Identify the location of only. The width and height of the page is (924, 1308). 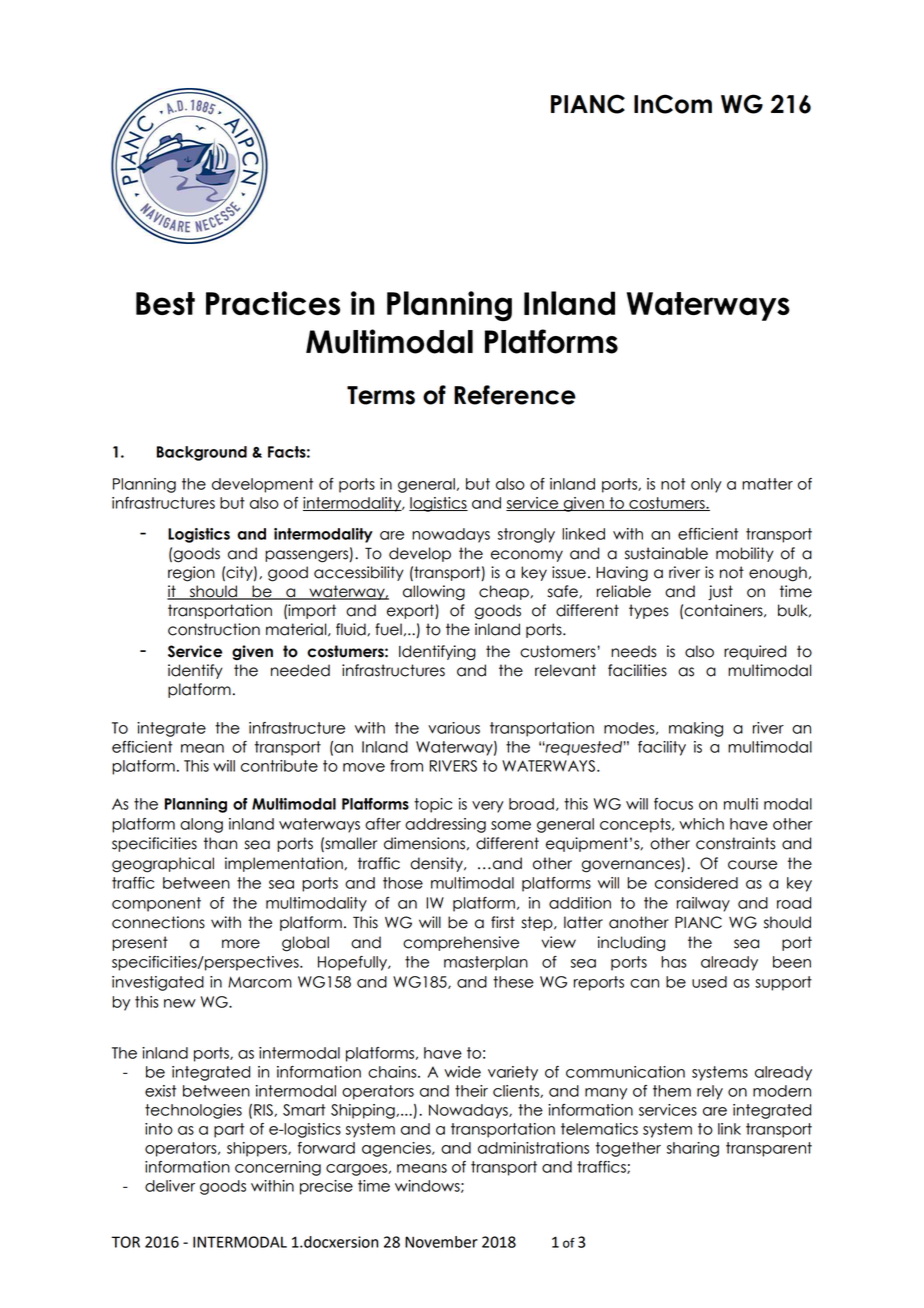
(706, 485).
